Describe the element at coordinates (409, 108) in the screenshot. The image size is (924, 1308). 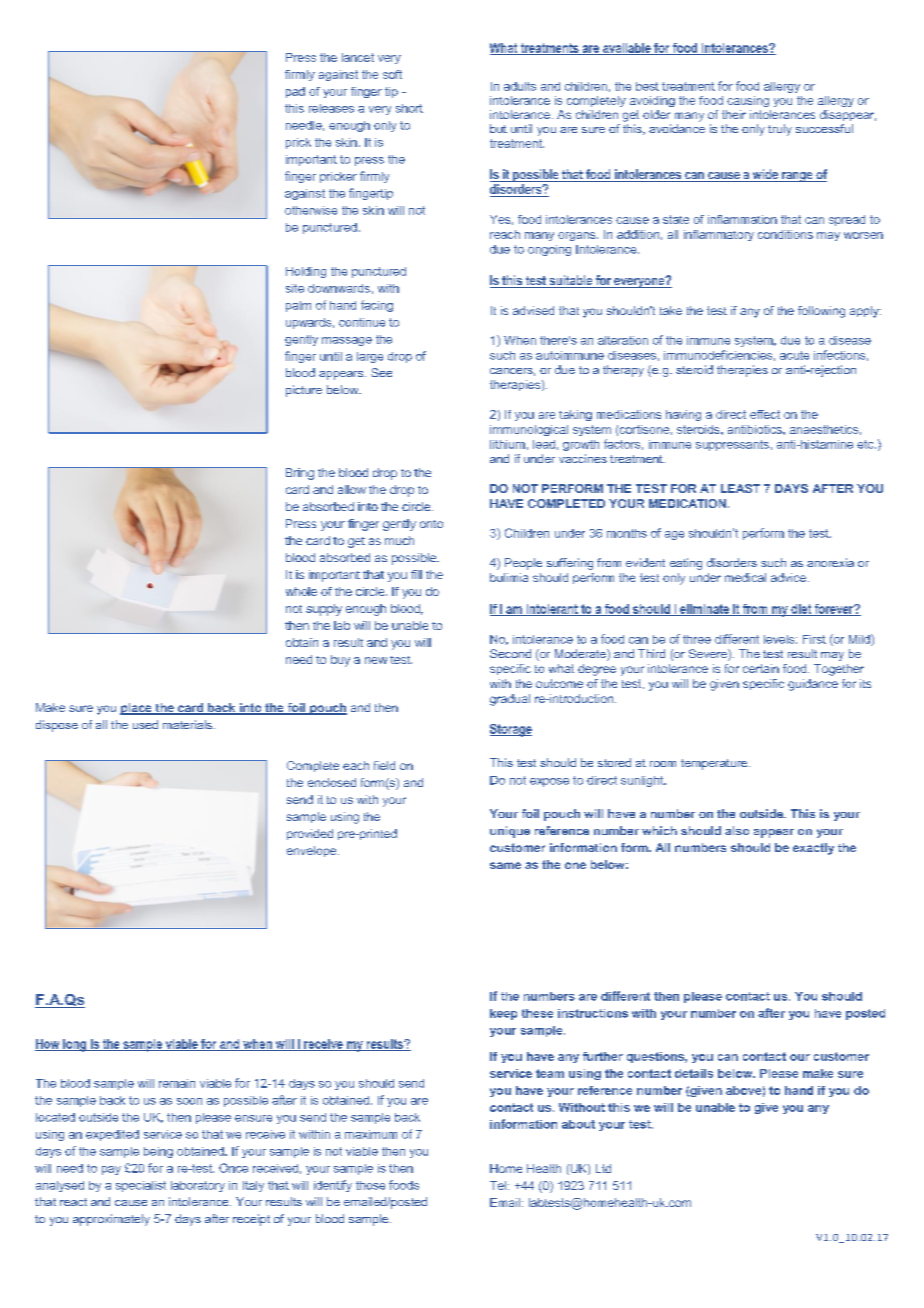
I see `short` at that location.
